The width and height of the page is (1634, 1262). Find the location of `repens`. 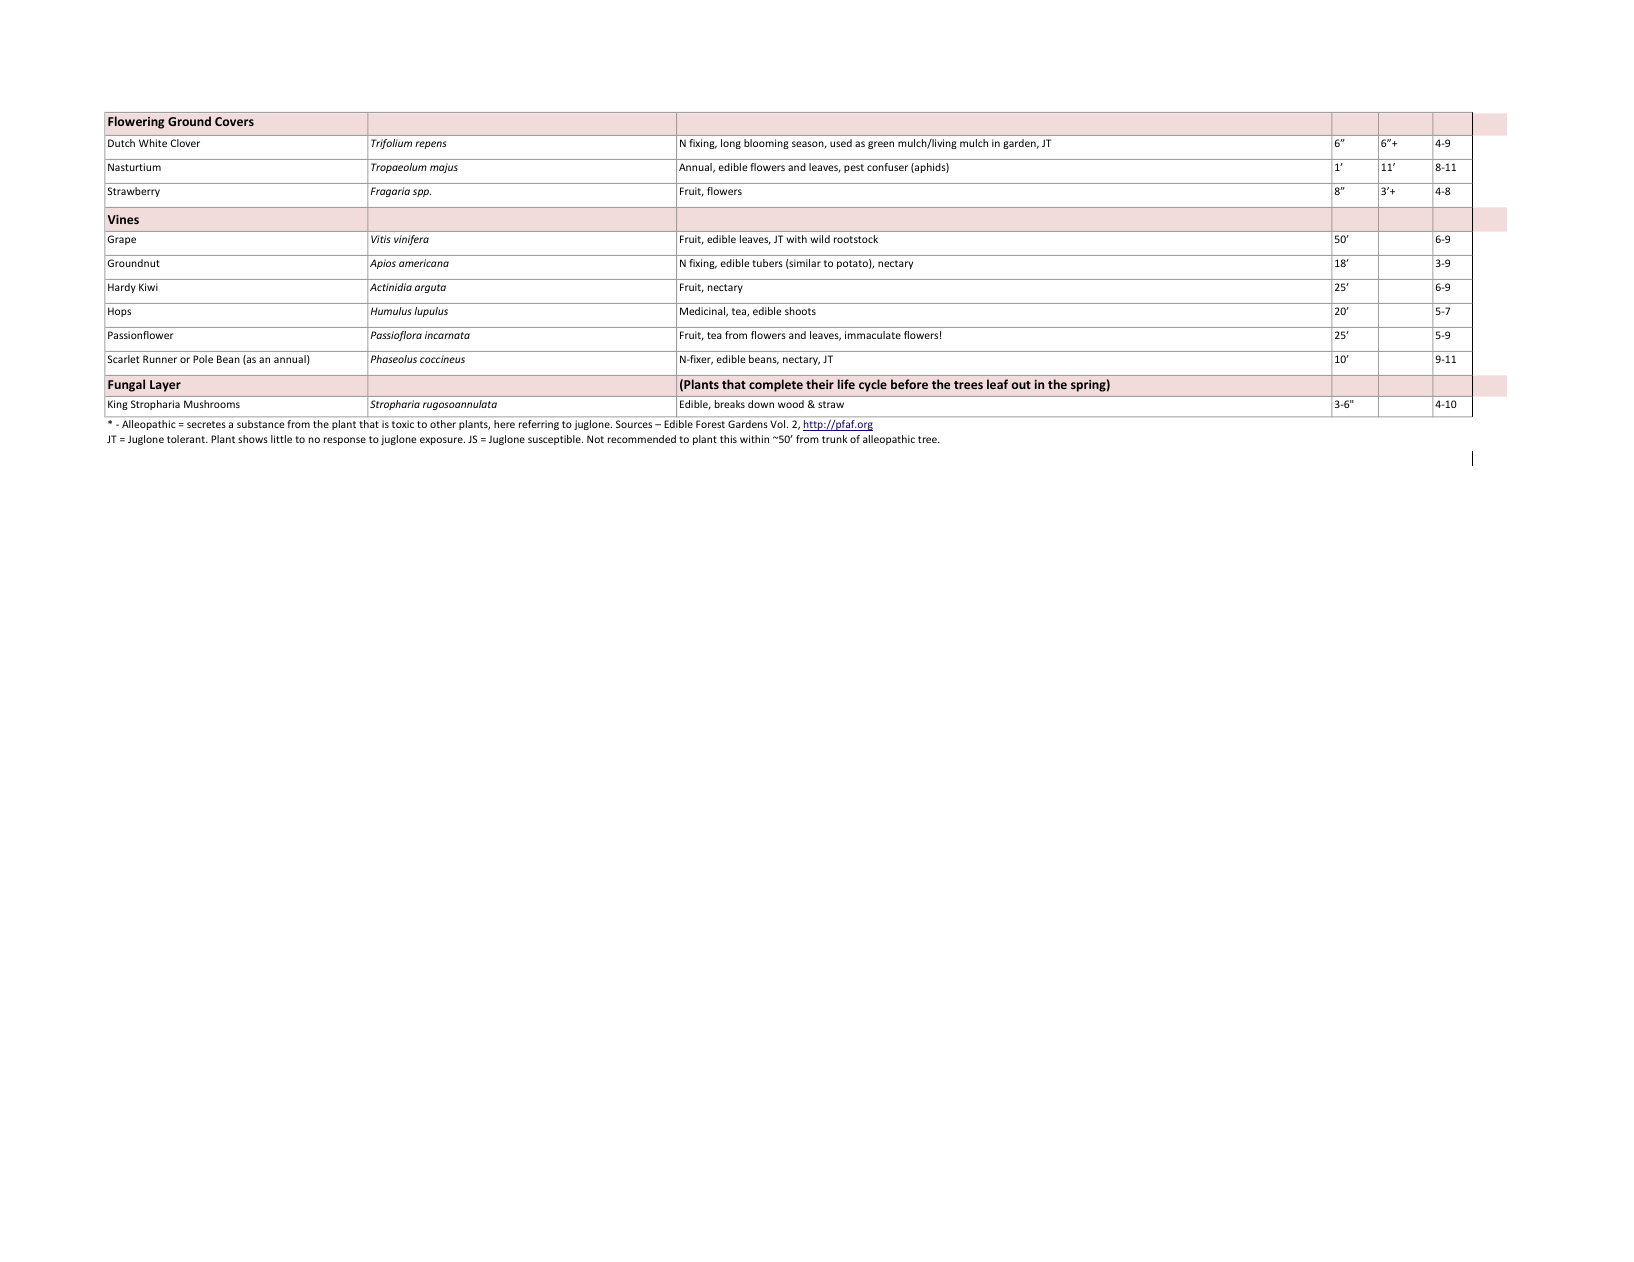

repens is located at coordinates (431, 145).
